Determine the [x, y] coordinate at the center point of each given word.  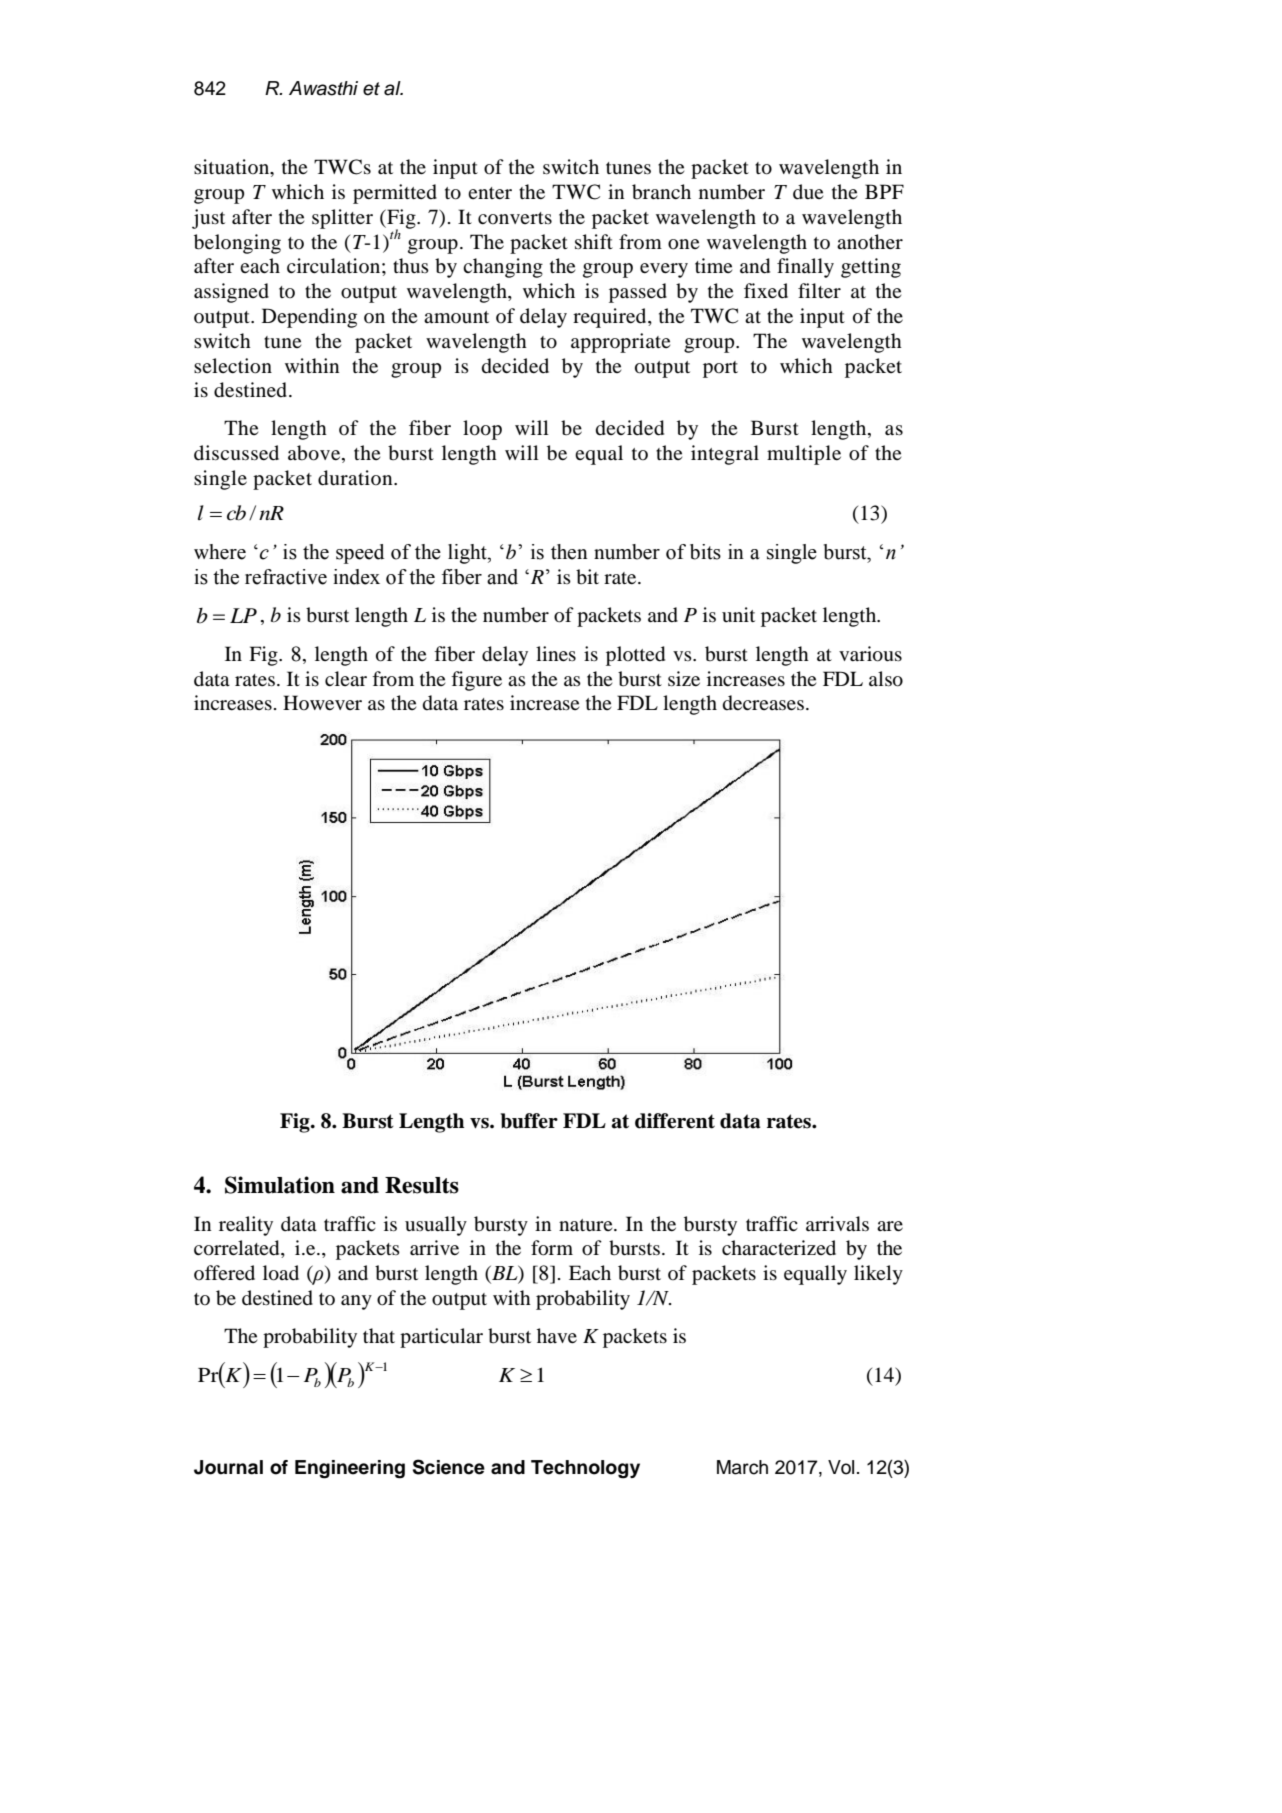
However [322, 702]
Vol [841, 1467]
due [808, 191]
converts [515, 218]
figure [476, 681]
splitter [342, 219]
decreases [763, 703]
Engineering [350, 1469]
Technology [585, 1469]
